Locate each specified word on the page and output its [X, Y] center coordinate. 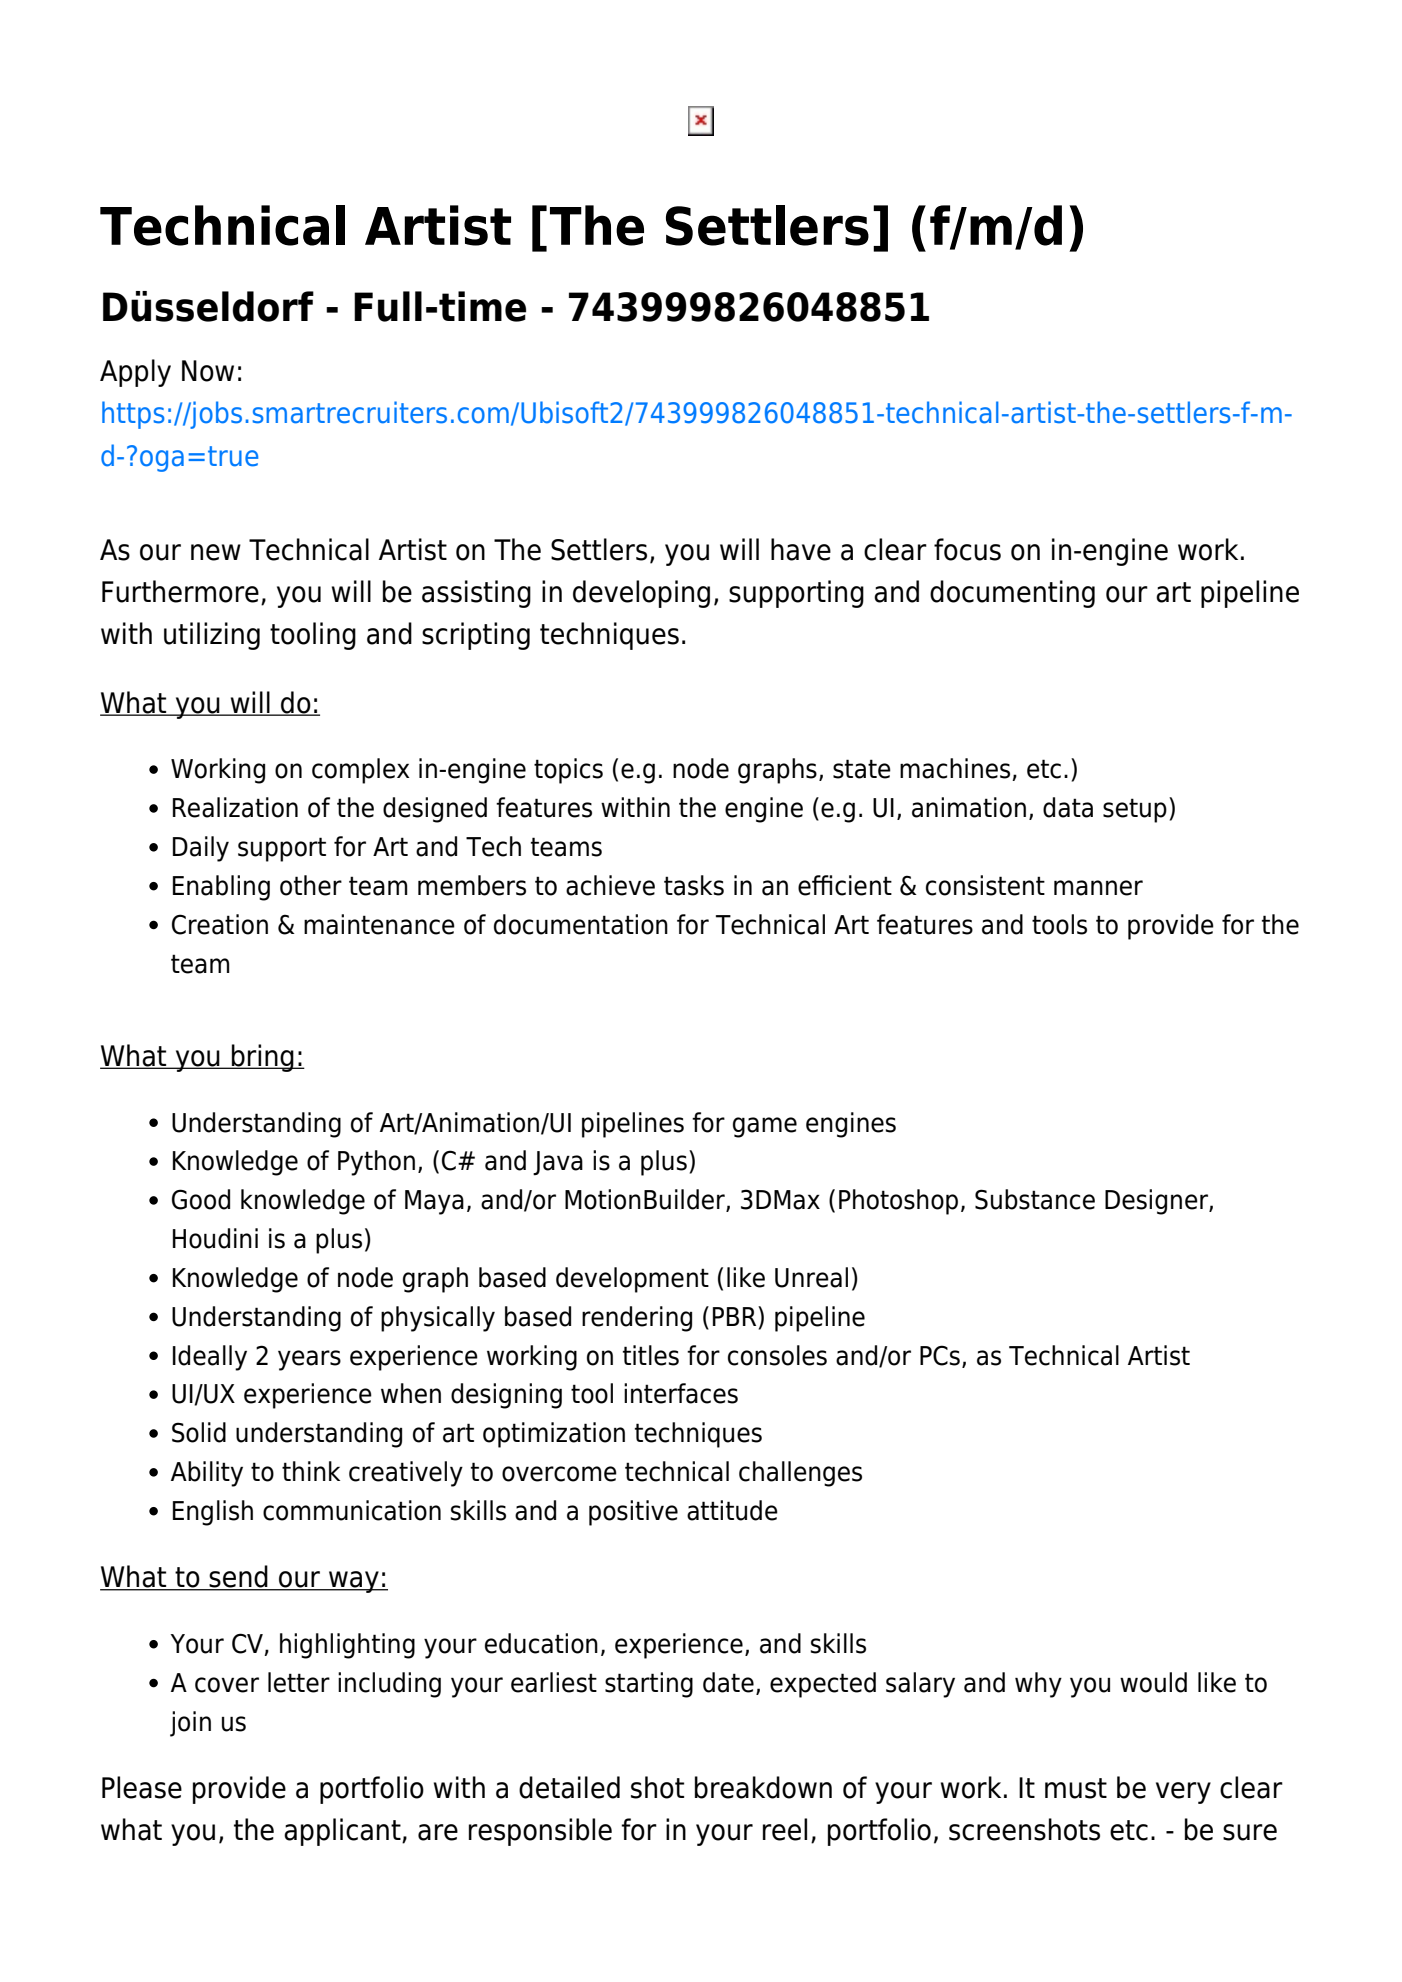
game [765, 1127]
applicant [343, 1832]
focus [967, 549]
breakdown [763, 1787]
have [801, 549]
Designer [1157, 1202]
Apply [135, 373]
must [1076, 1788]
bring [263, 1058]
